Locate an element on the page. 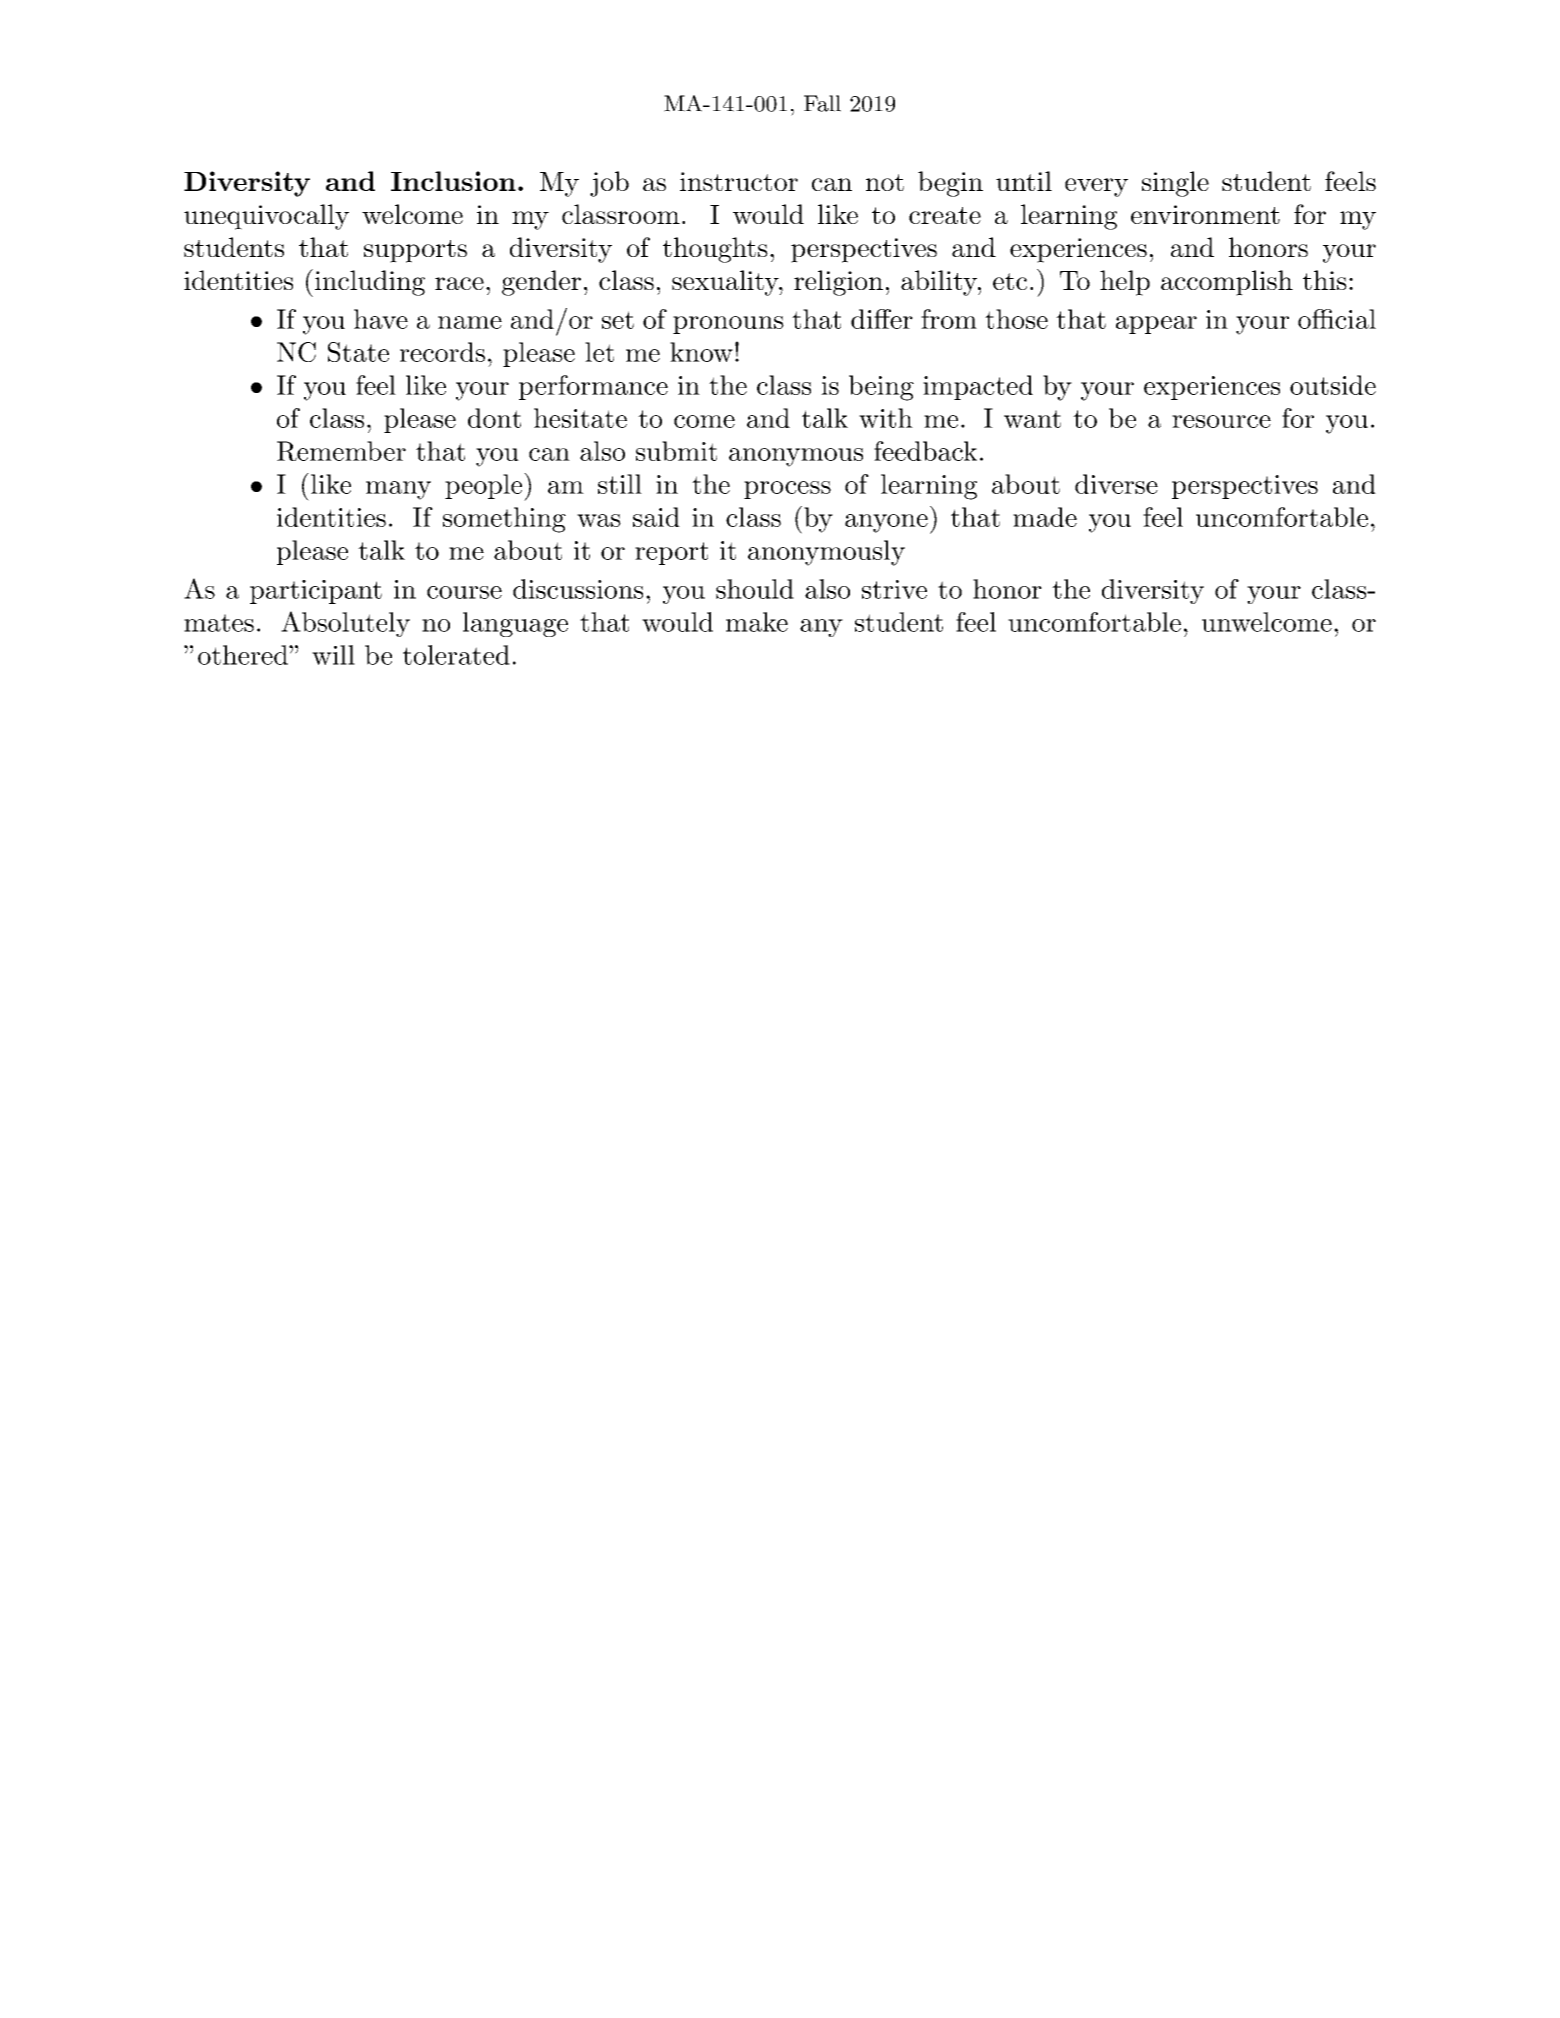 The height and width of the document is (2018, 1560). single is located at coordinates (1175, 184).
